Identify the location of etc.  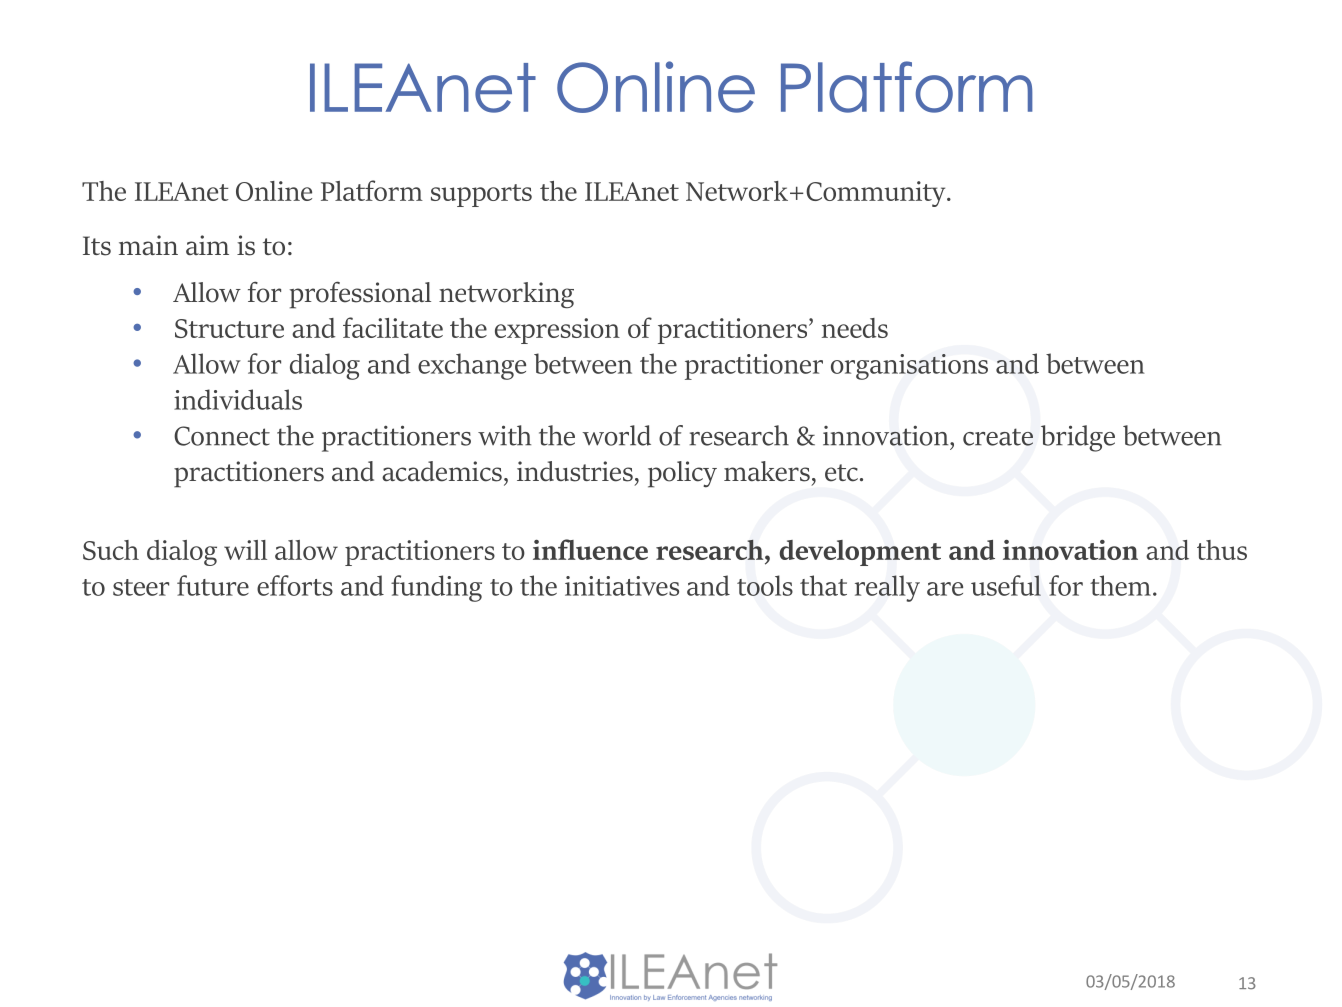
(841, 473).
